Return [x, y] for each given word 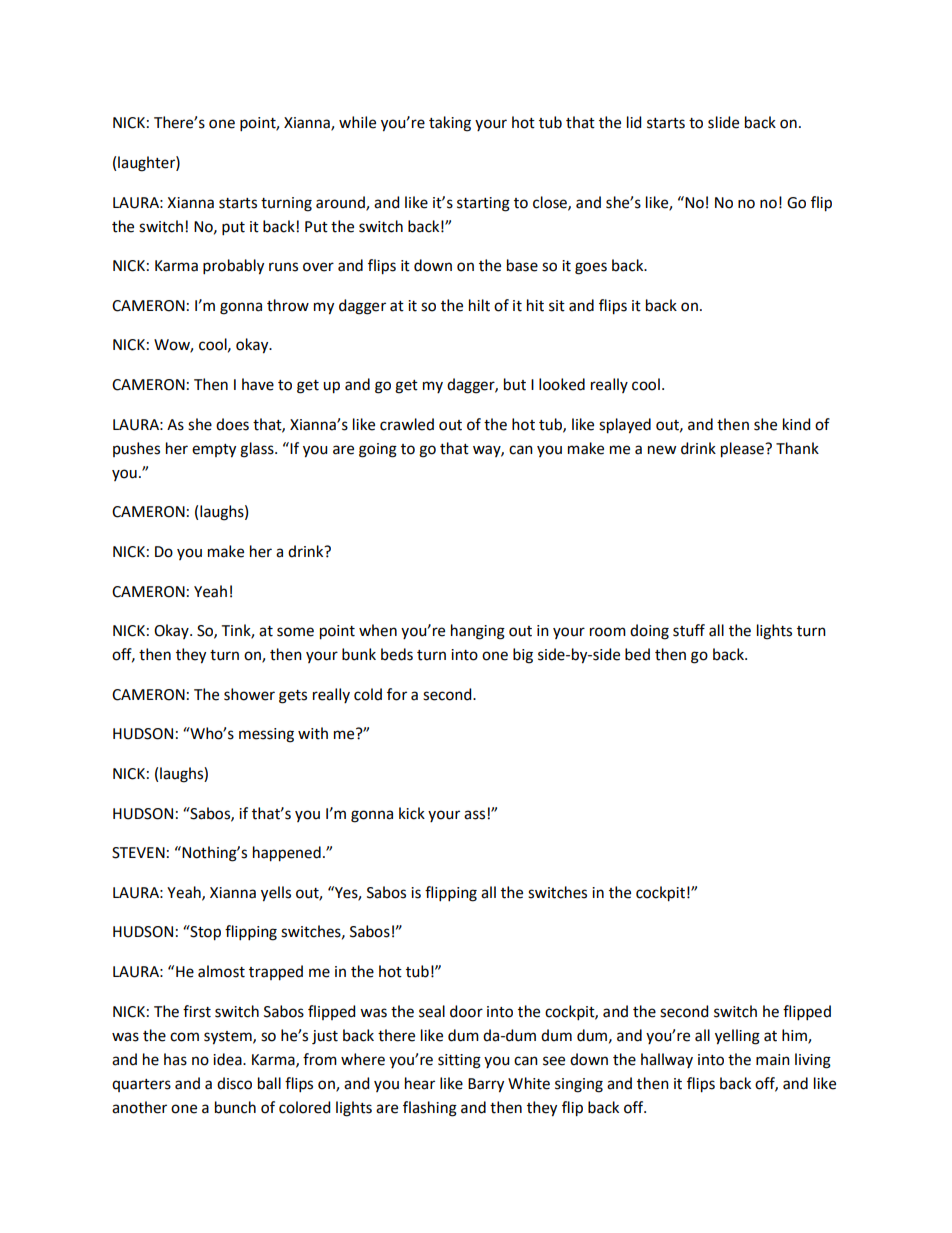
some [295, 632]
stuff [689, 630]
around [341, 203]
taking [450, 124]
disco [234, 1083]
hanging [478, 632]
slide [723, 122]
